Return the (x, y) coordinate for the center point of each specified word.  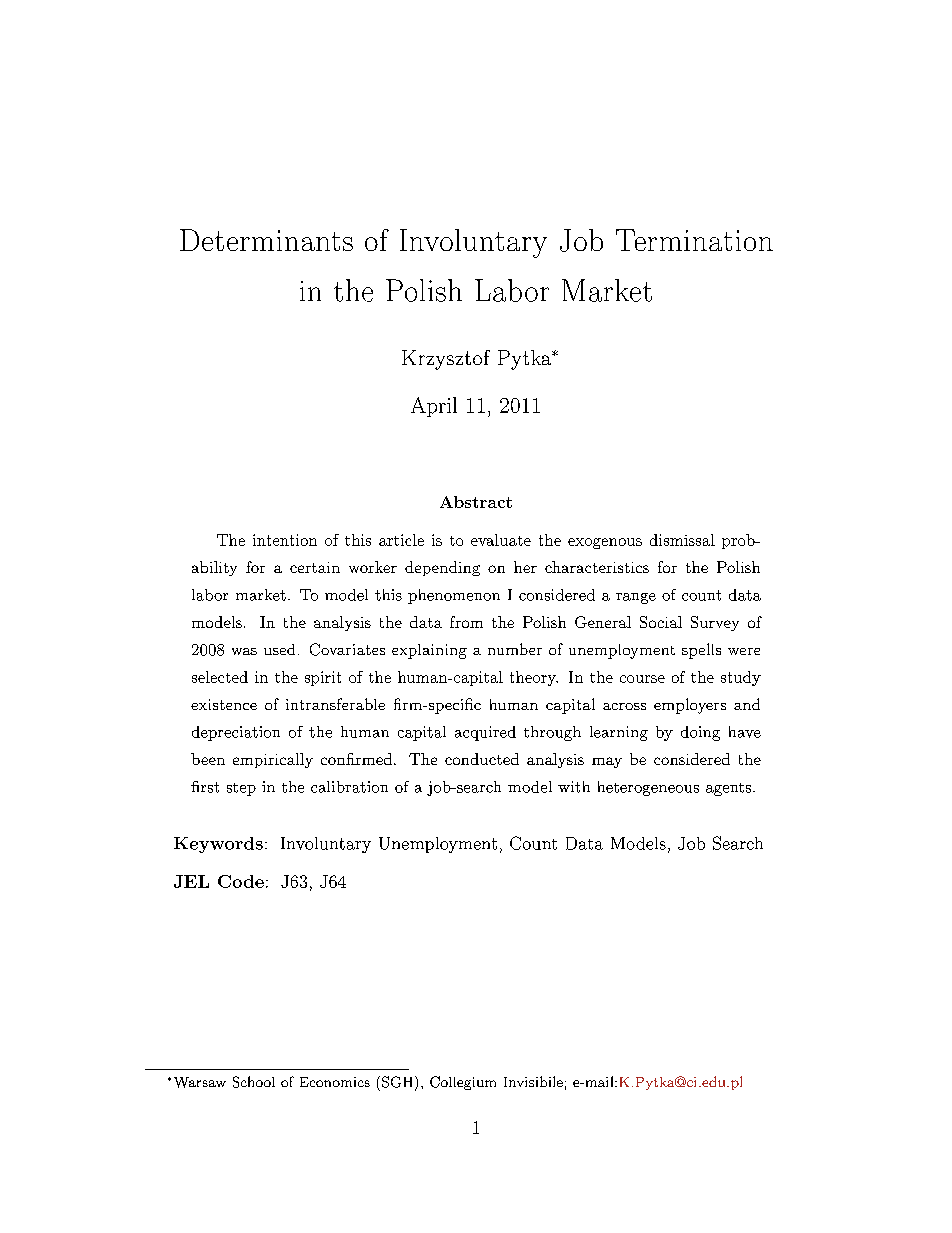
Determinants (266, 240)
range (636, 598)
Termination (694, 240)
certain (315, 567)
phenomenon (454, 596)
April (434, 407)
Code (241, 881)
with (574, 787)
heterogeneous (648, 788)
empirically (273, 760)
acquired (485, 733)
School (254, 1082)
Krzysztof (446, 360)
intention (285, 540)
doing (700, 733)
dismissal (682, 540)
